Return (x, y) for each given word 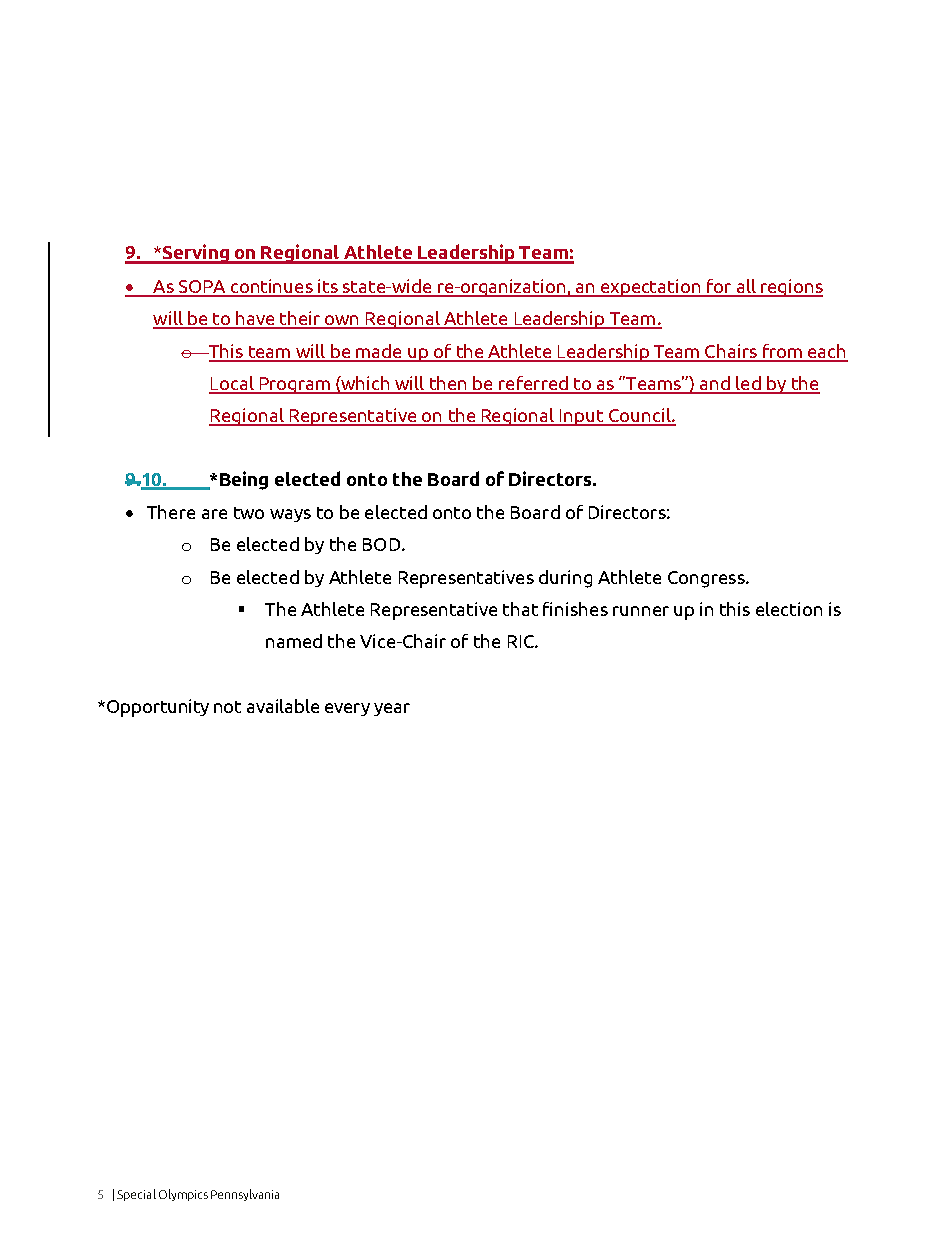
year (392, 709)
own (342, 321)
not (227, 707)
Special (136, 1195)
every (347, 709)
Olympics (183, 1195)
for (719, 287)
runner (641, 611)
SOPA (203, 288)
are (214, 514)
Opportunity (158, 708)
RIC (522, 641)
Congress (707, 579)
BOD (383, 544)
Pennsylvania (245, 1195)
